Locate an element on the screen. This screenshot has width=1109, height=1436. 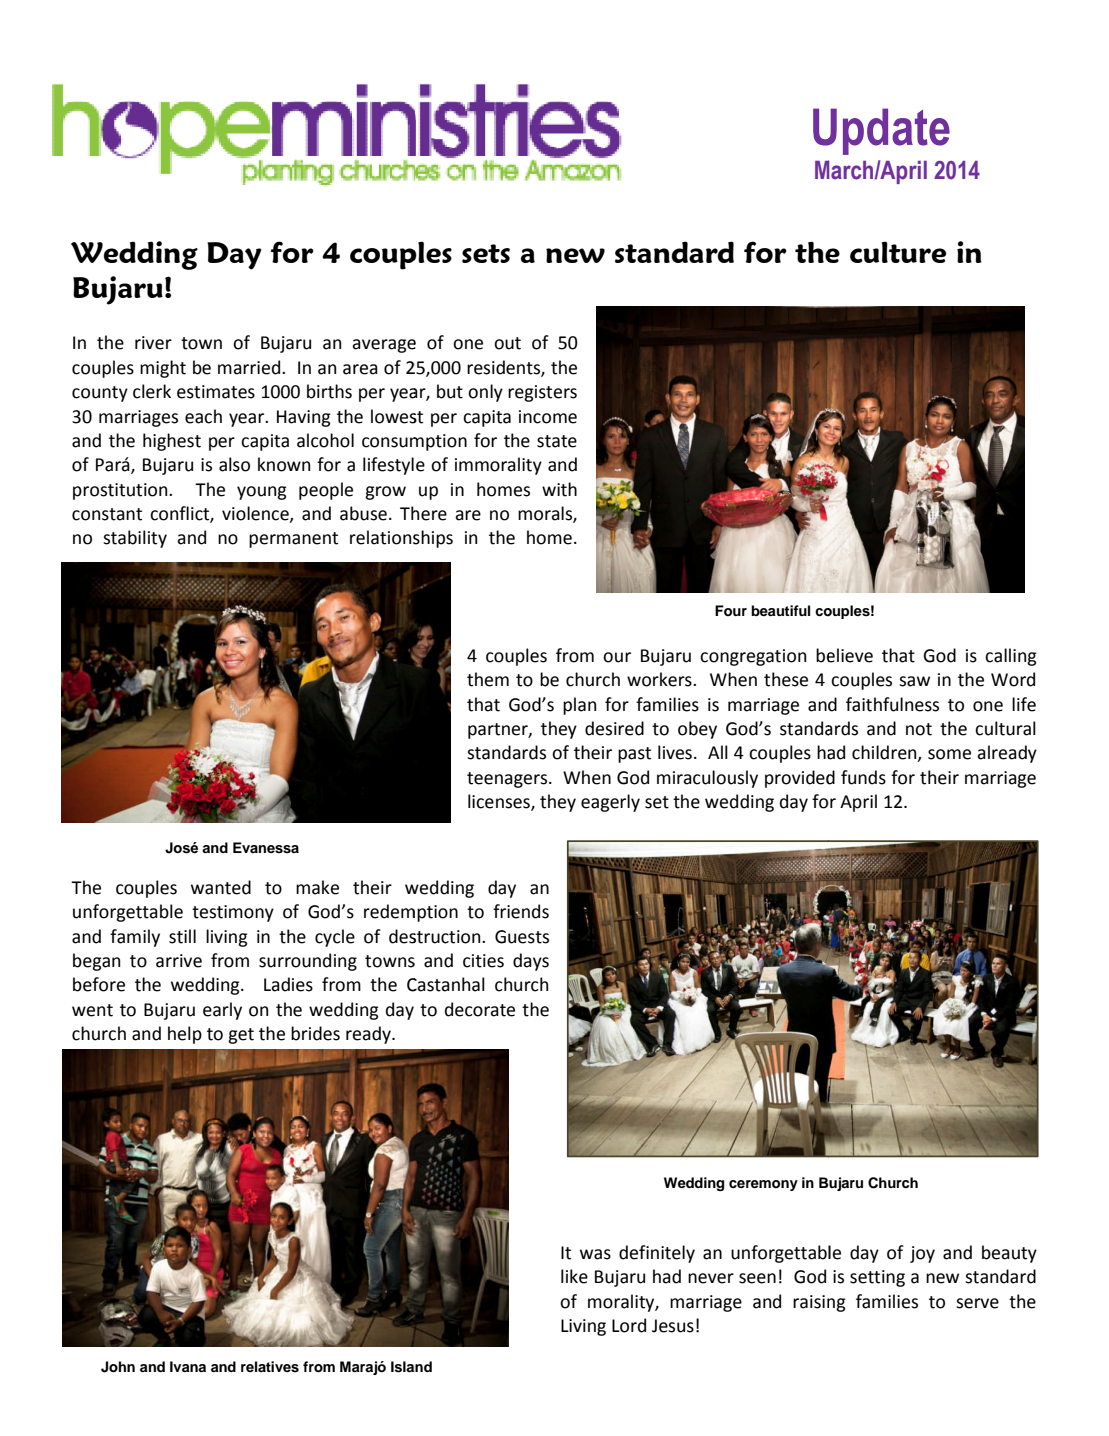
congregation is located at coordinates (753, 657).
